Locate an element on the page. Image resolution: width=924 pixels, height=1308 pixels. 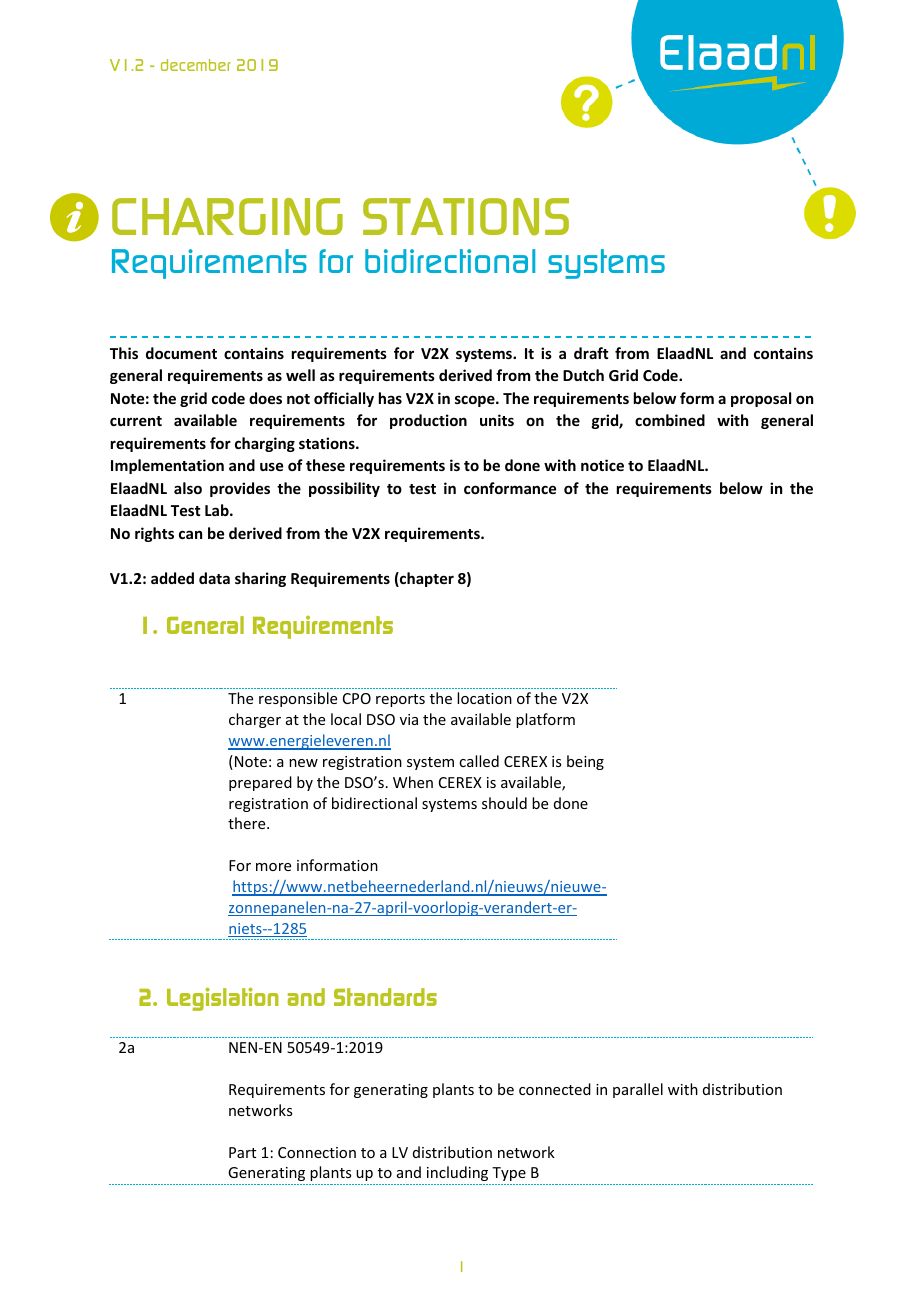
production is located at coordinates (428, 421).
